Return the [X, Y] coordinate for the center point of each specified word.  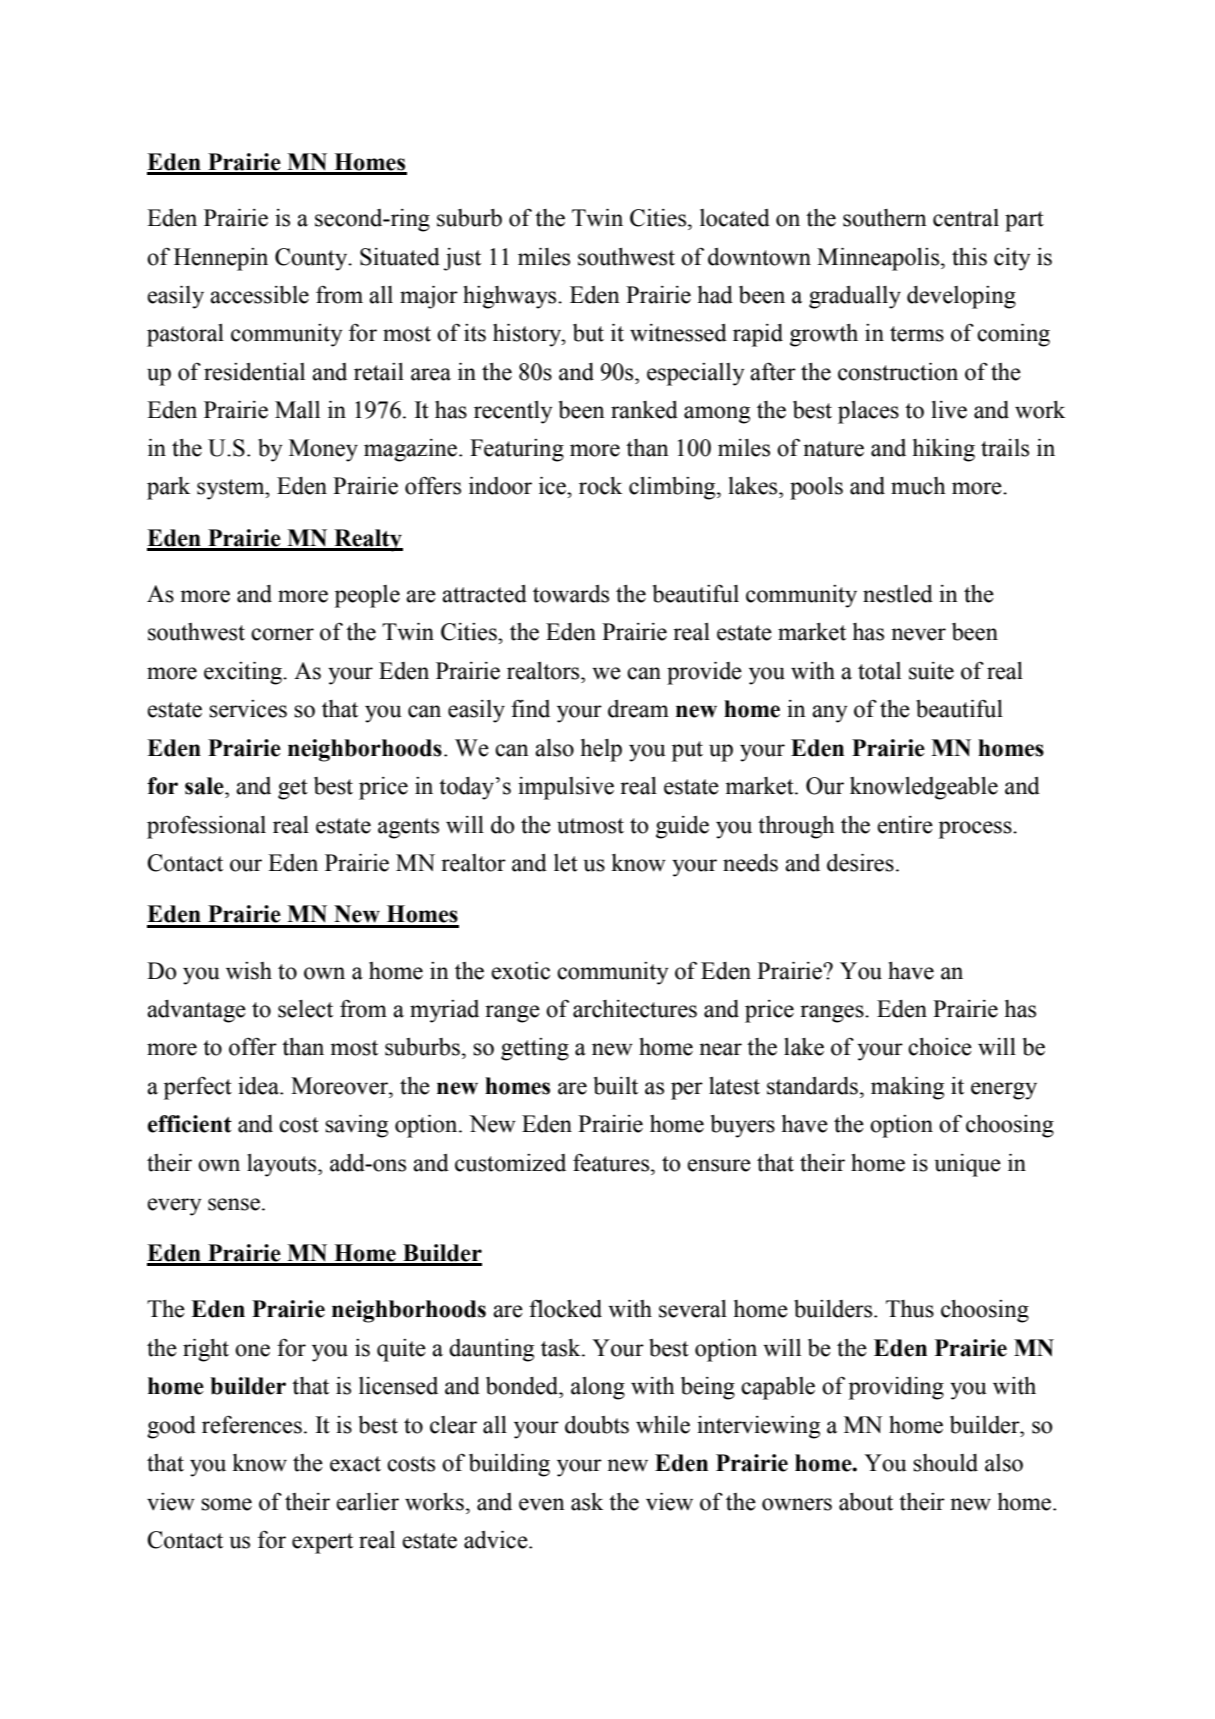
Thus [910, 1309]
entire [905, 825]
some [226, 1504]
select [305, 1009]
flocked [565, 1308]
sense [234, 1204]
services [248, 709]
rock [600, 486]
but [588, 333]
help [601, 750]
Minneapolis [878, 259]
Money [323, 450]
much [918, 486]
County [312, 259]
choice [940, 1047]
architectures [635, 1009]
